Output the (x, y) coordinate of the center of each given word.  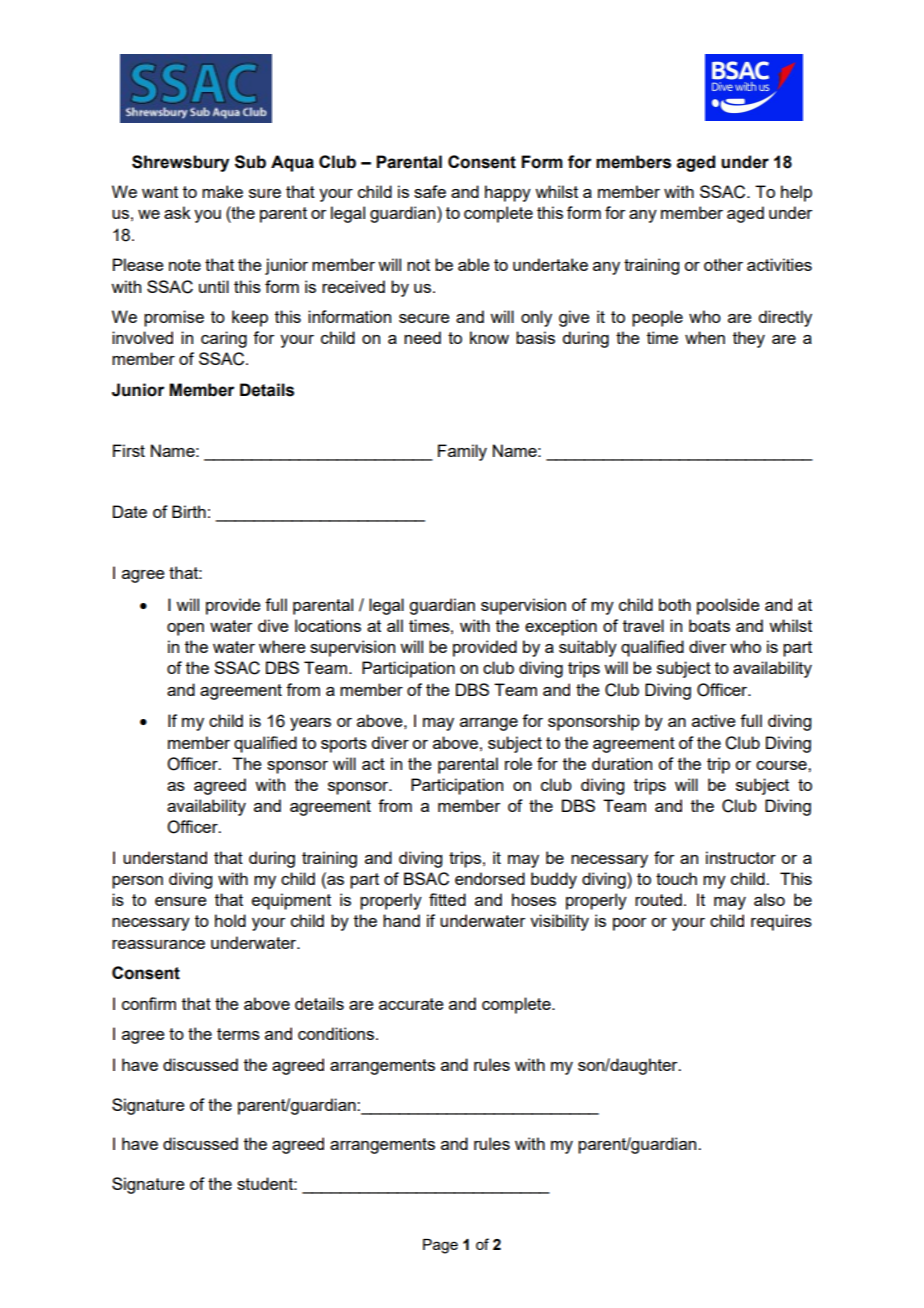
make (222, 191)
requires (781, 922)
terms (238, 1034)
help (796, 193)
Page (440, 1246)
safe (430, 191)
